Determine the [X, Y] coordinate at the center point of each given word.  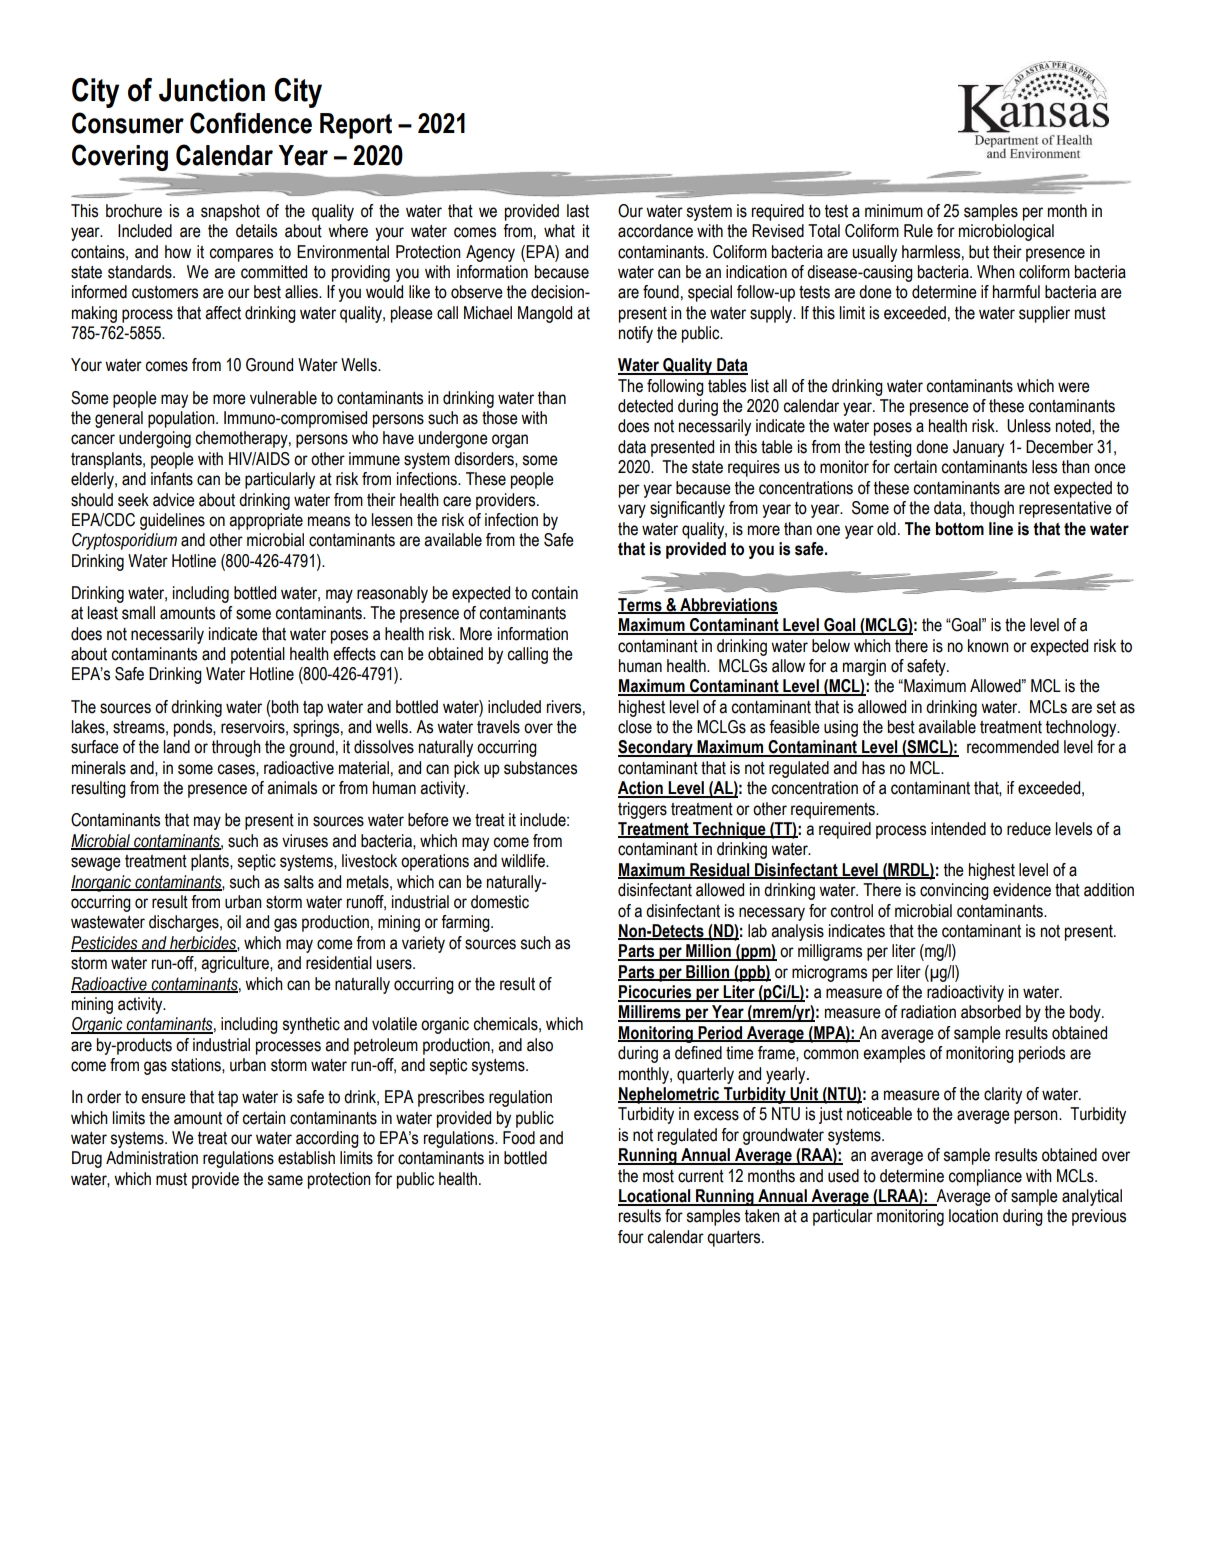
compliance [985, 1177]
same [285, 1180]
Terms [641, 606]
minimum [894, 211]
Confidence [251, 123]
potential [258, 655]
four [631, 1237]
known [988, 646]
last [578, 211]
